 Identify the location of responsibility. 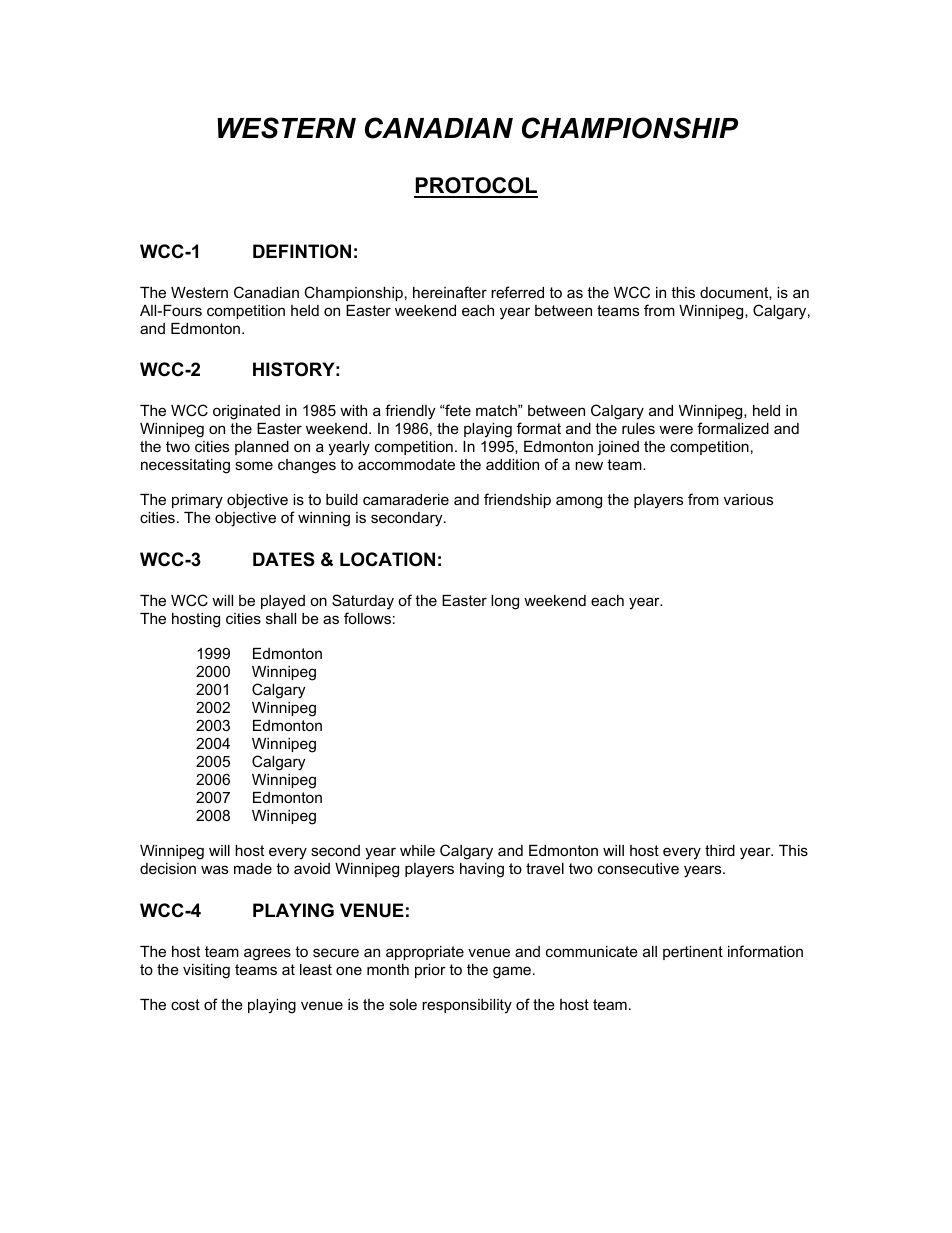
(467, 1006).
